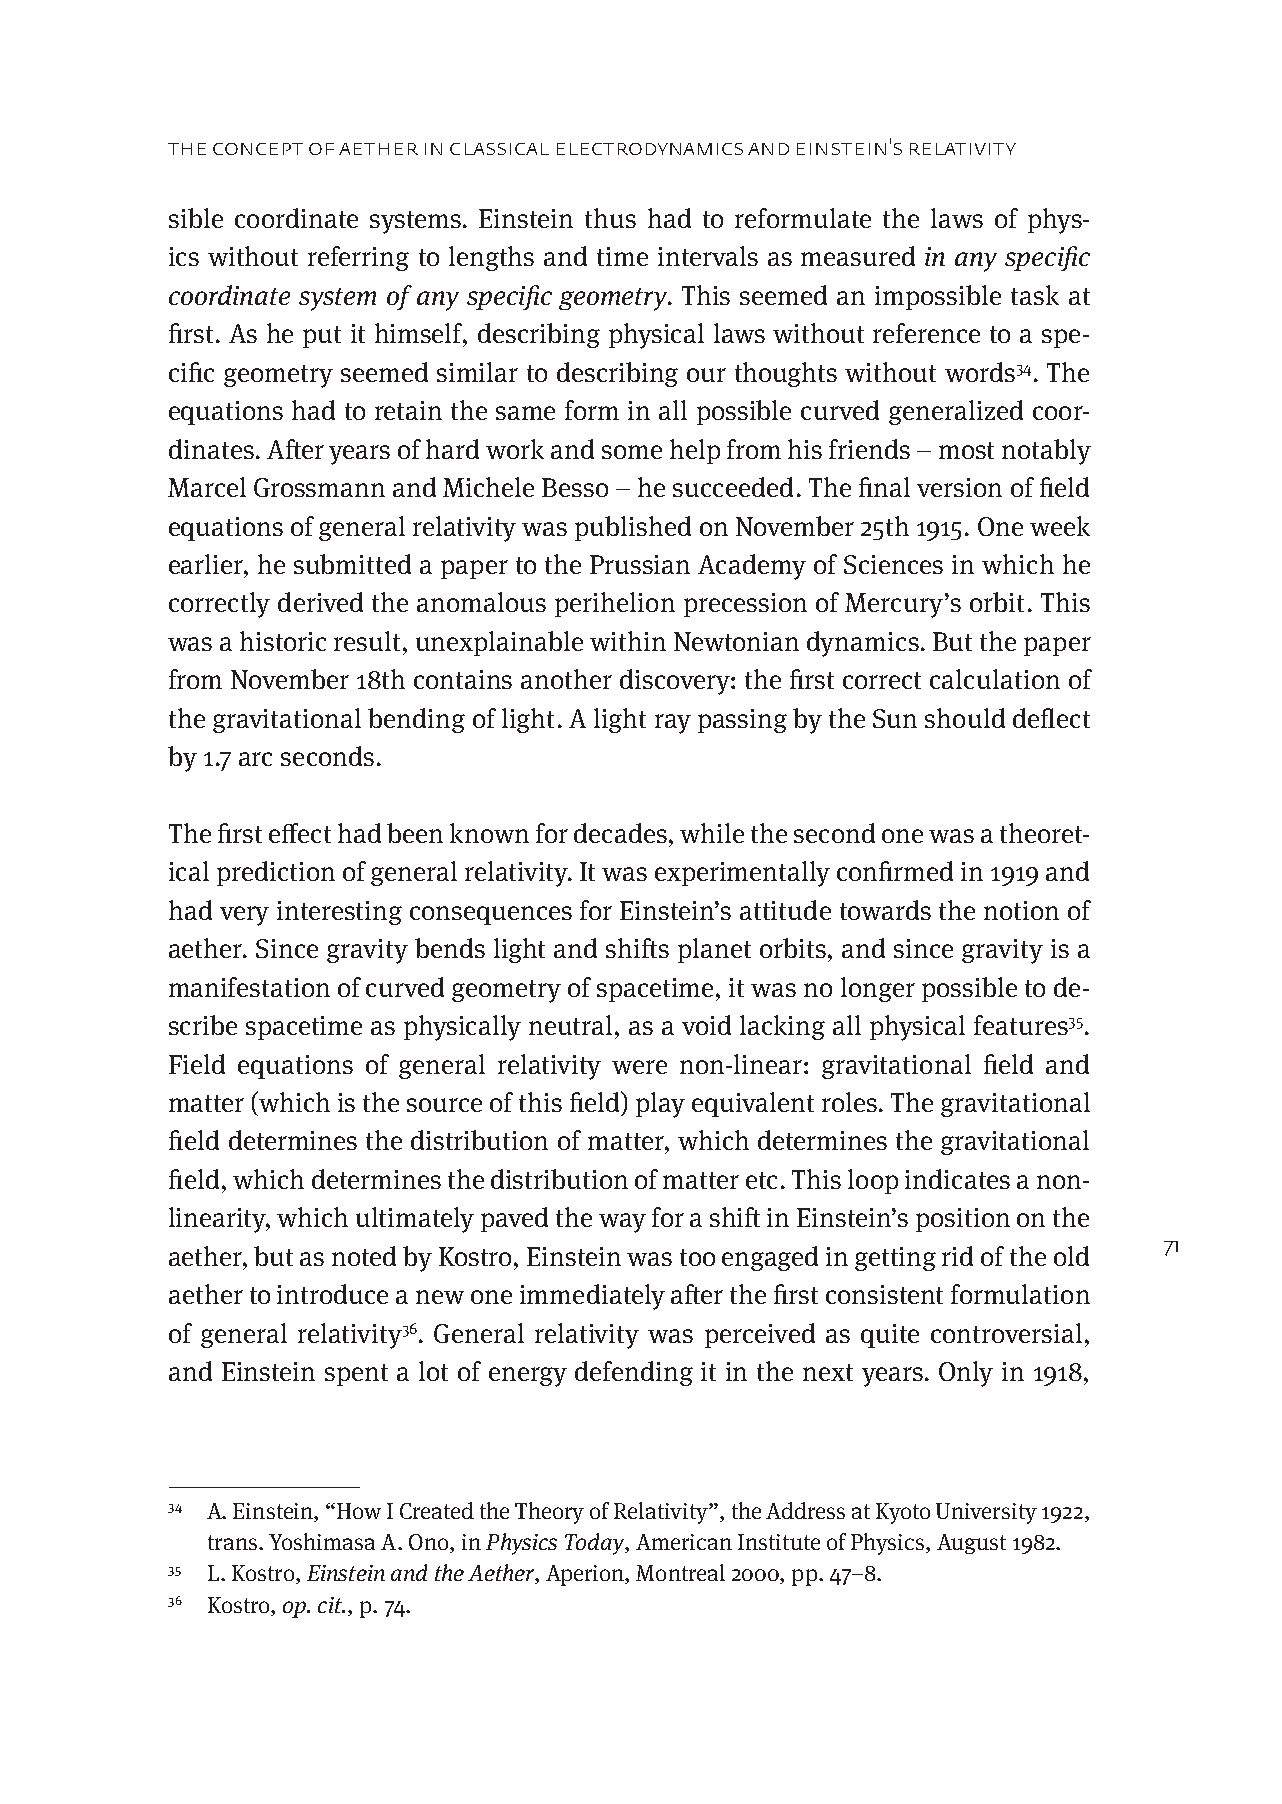  I want to click on measured, so click(858, 256).
